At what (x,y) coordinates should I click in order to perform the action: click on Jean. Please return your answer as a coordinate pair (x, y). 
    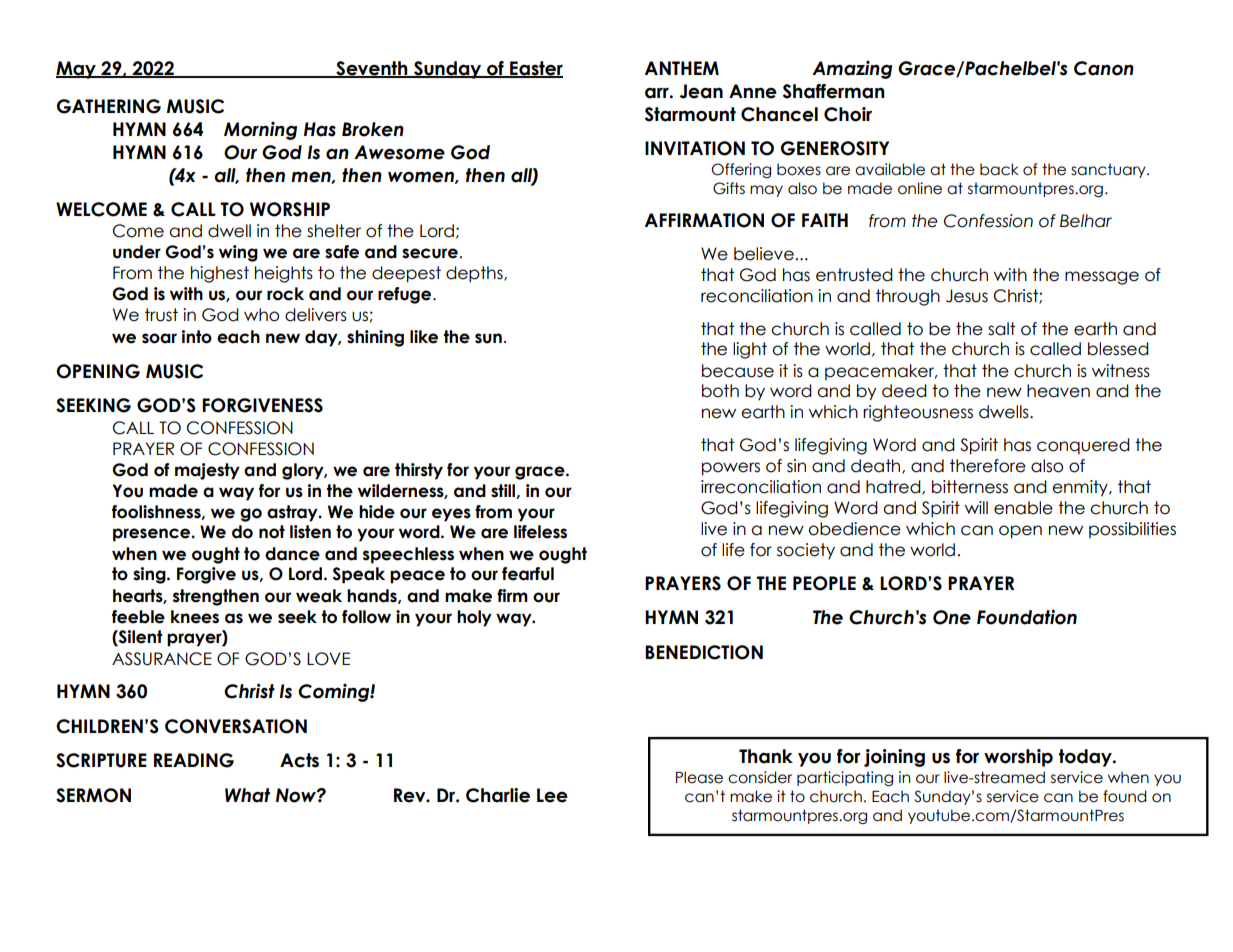
    Looking at the image, I should click on (701, 91).
